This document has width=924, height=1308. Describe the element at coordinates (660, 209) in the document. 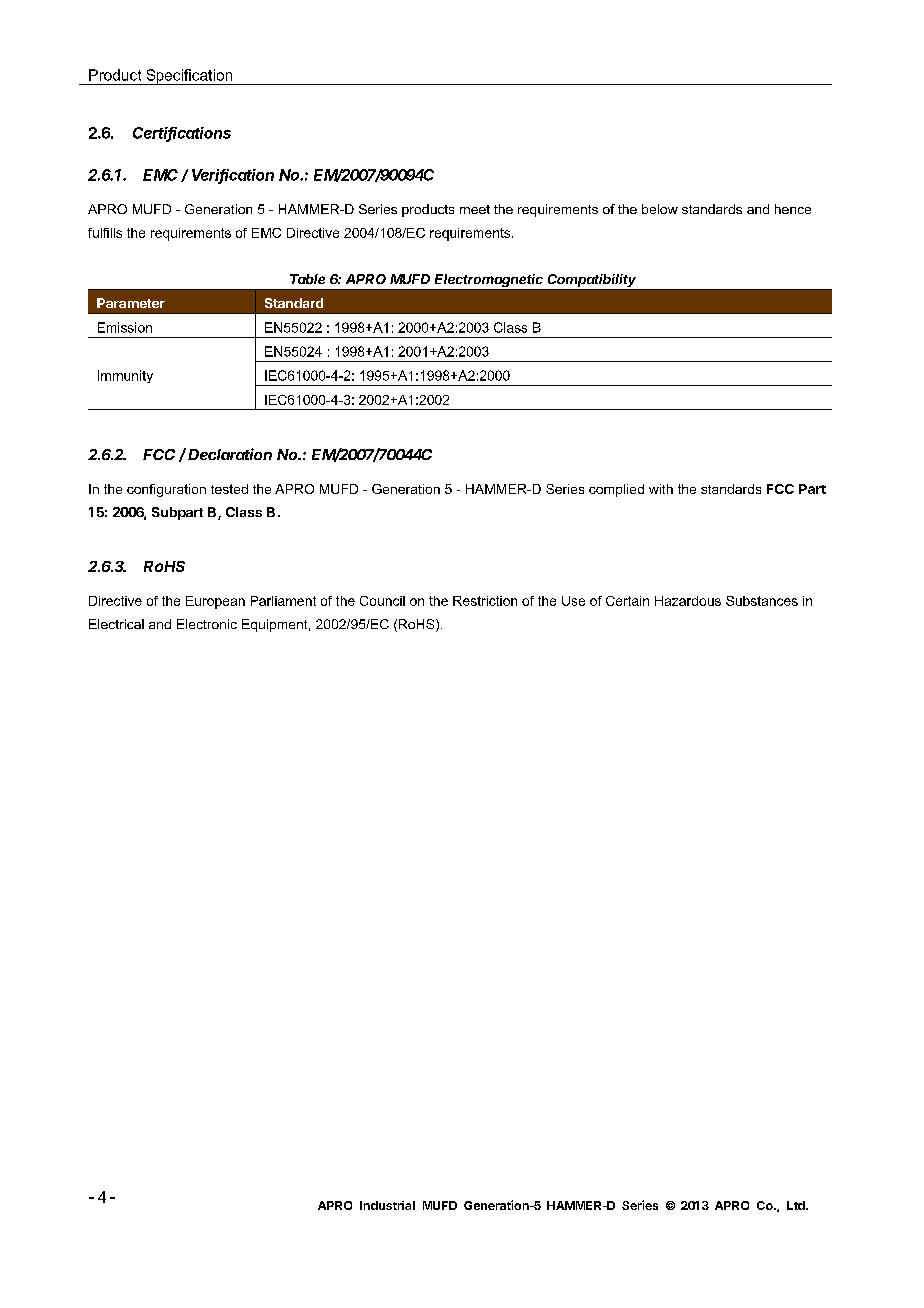

I see `below` at that location.
